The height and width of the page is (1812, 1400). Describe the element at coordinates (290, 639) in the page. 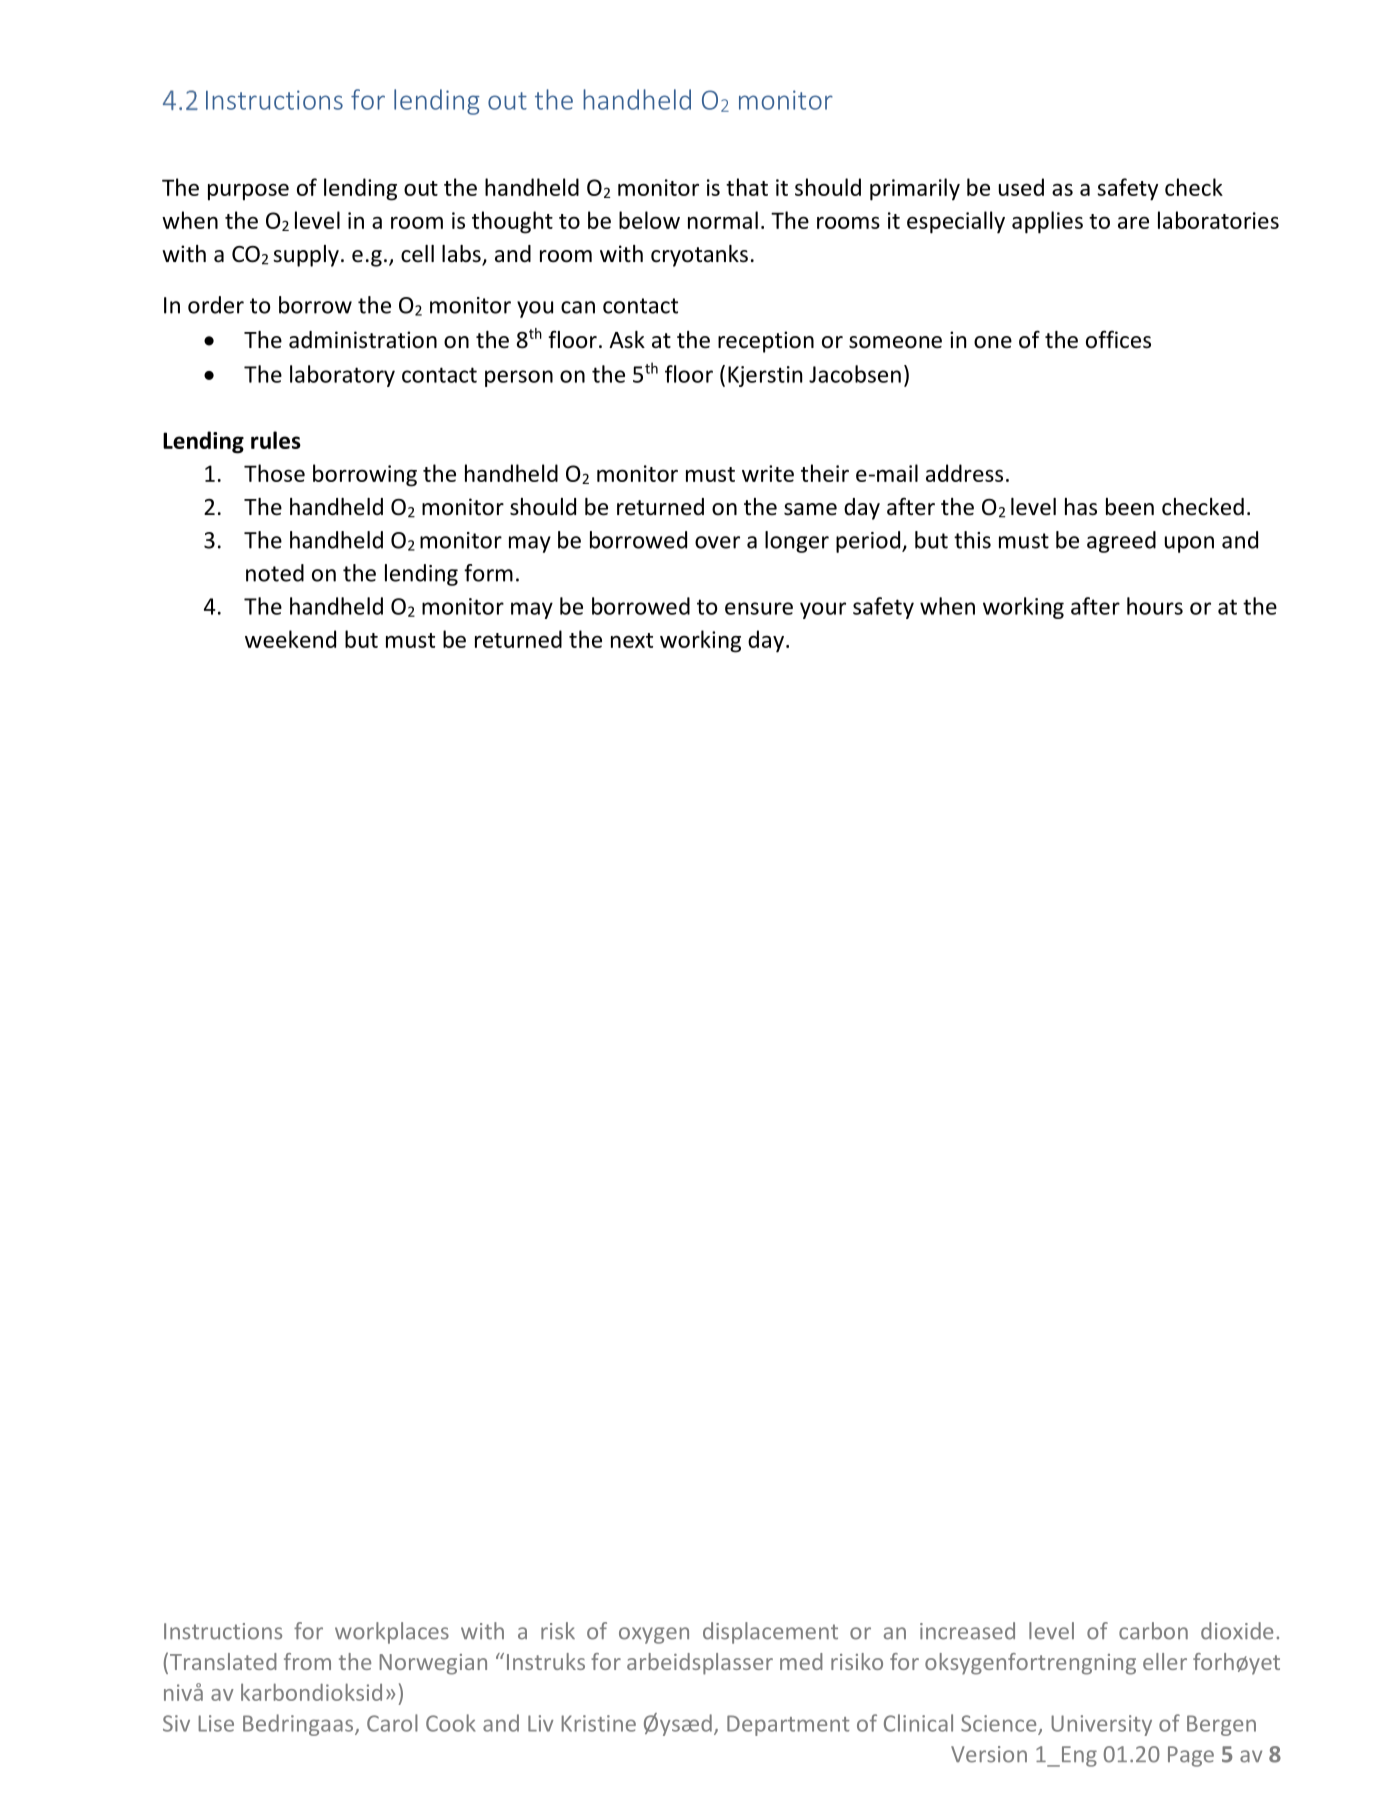

I see `weekend` at that location.
